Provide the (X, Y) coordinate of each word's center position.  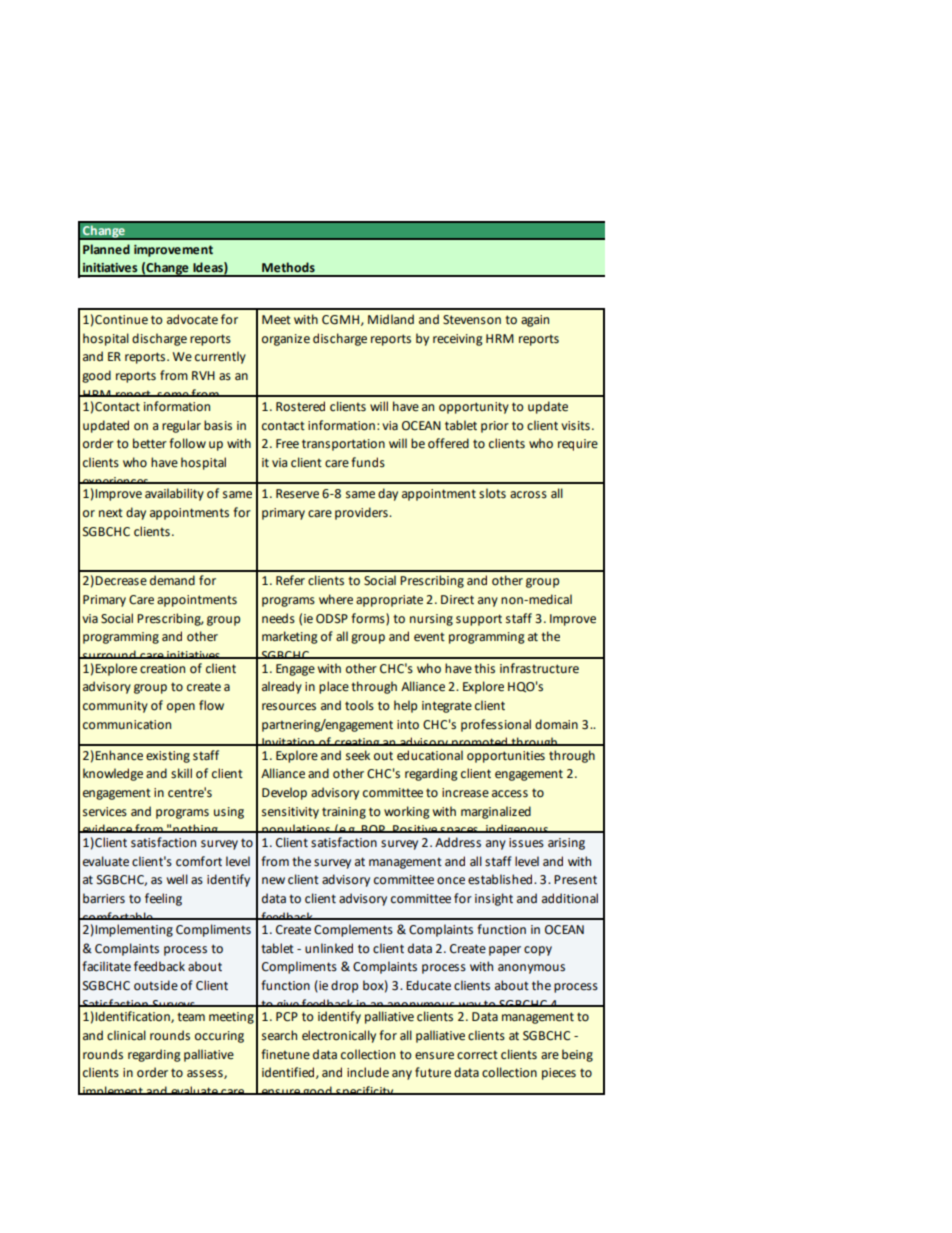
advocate (192, 319)
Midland (391, 319)
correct (477, 1055)
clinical (126, 1035)
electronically (339, 1036)
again (535, 321)
